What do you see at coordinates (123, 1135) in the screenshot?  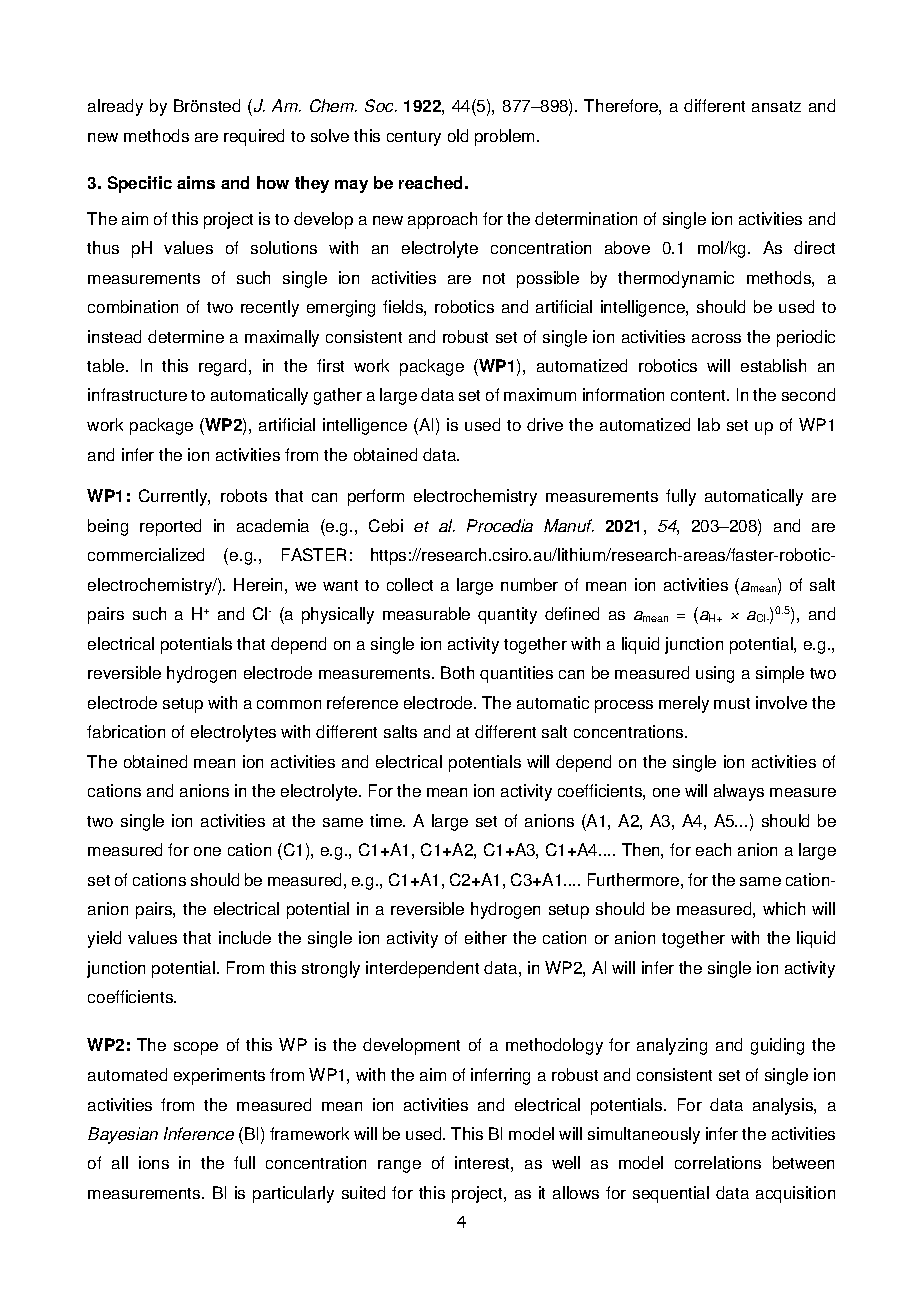 I see `Bayesian` at bounding box center [123, 1135].
